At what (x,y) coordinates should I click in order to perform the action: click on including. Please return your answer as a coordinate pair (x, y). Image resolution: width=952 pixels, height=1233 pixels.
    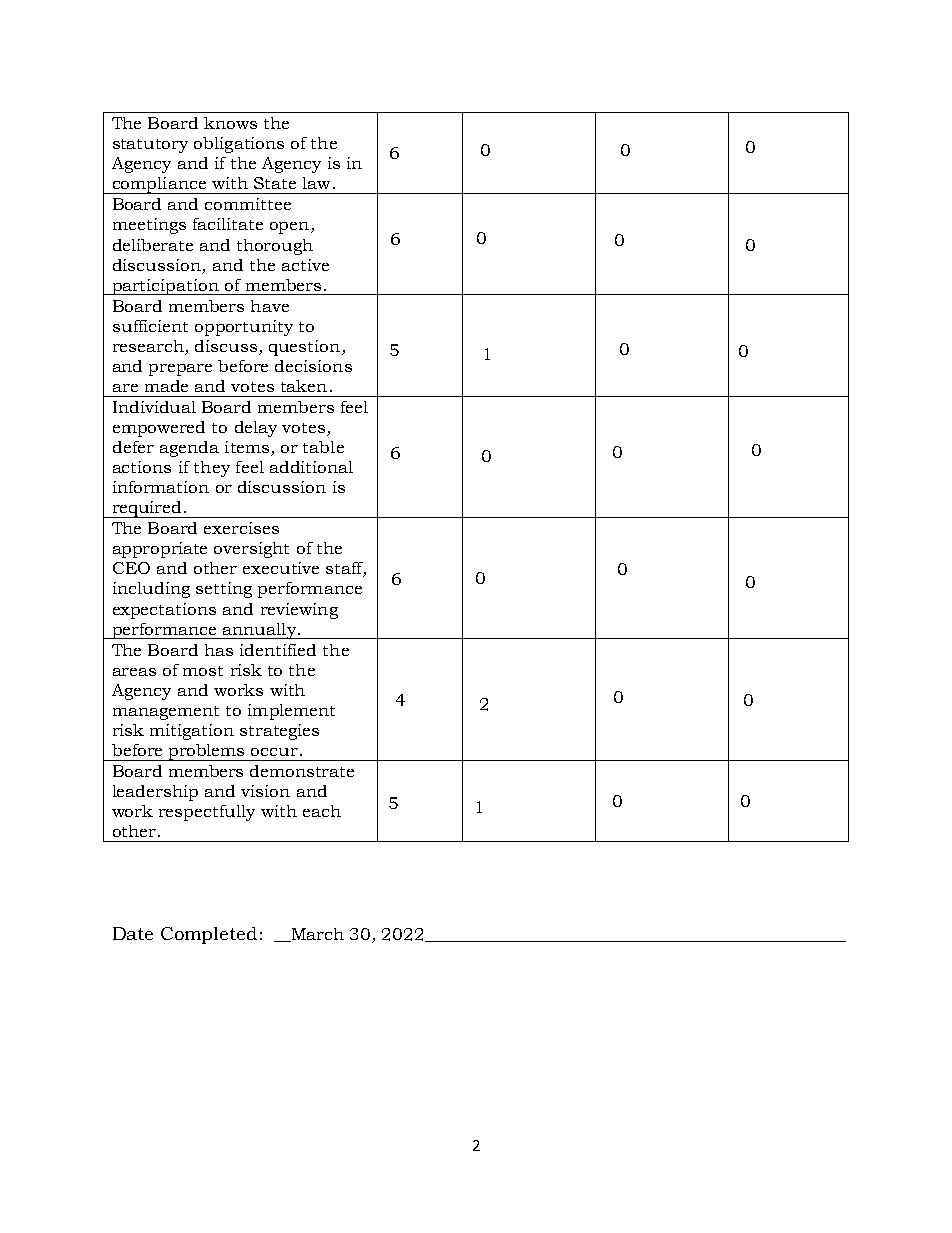
    Looking at the image, I should click on (151, 590).
